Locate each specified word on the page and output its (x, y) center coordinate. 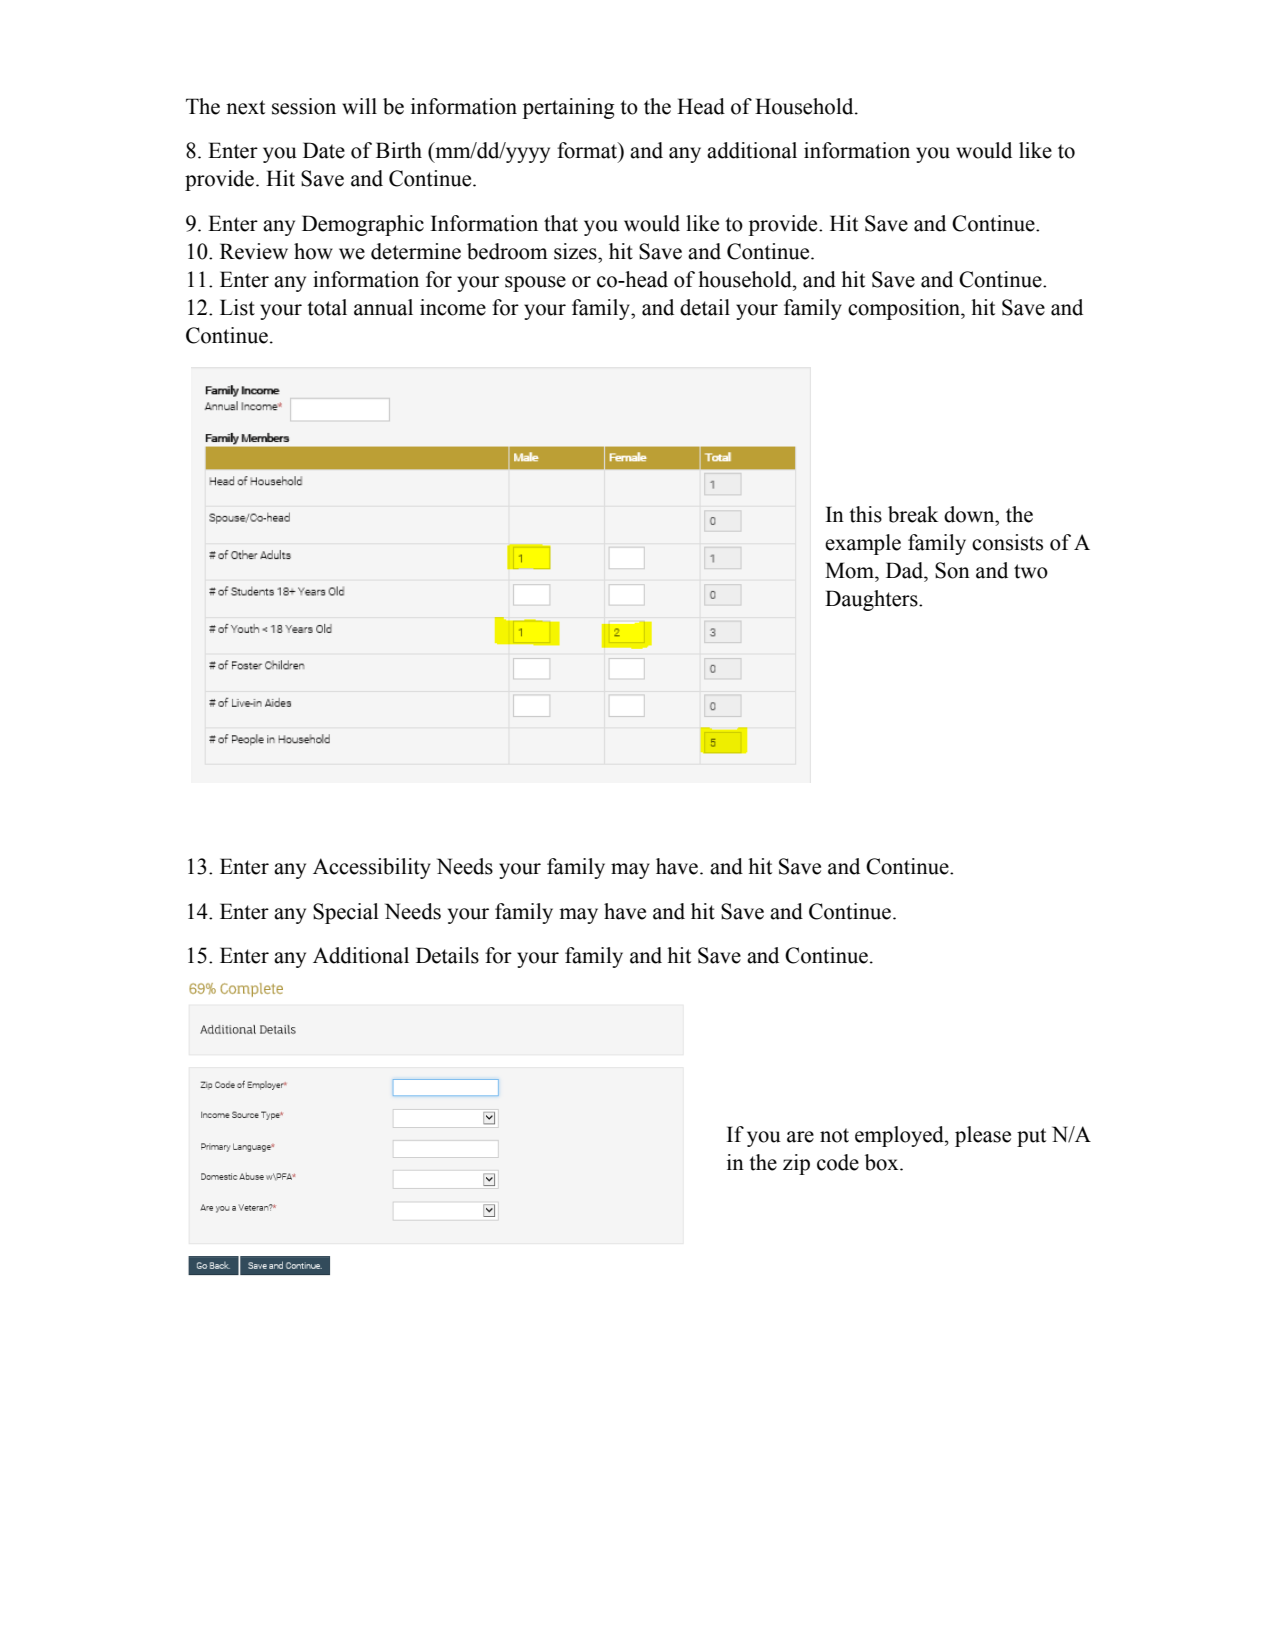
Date (324, 150)
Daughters (872, 600)
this (865, 514)
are (800, 1137)
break (913, 514)
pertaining (569, 108)
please (983, 1136)
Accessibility (372, 868)
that (561, 223)
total (327, 307)
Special (346, 913)
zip (796, 1164)
